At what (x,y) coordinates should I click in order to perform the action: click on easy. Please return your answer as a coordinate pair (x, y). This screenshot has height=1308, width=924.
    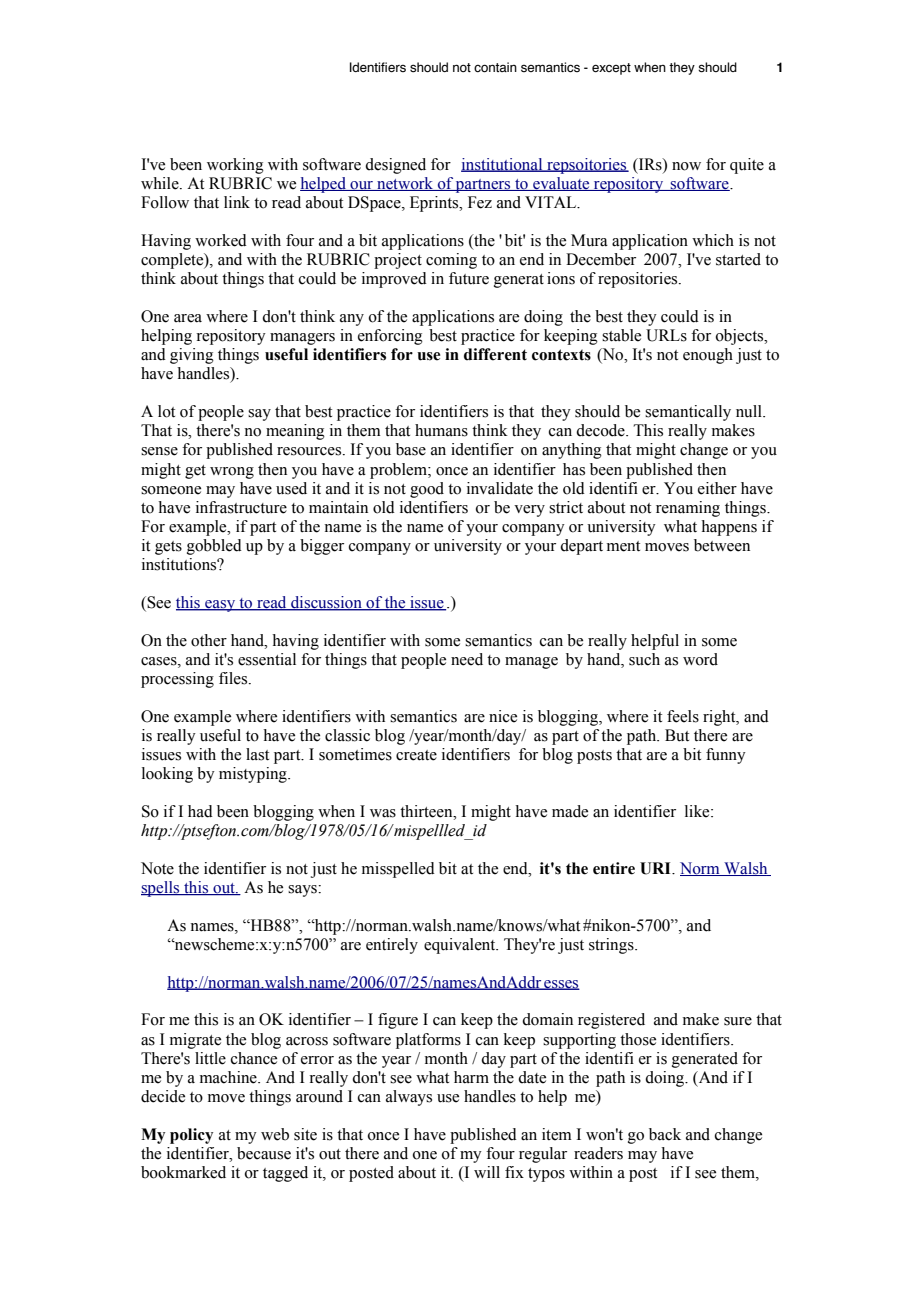
    Looking at the image, I should click on (220, 606).
